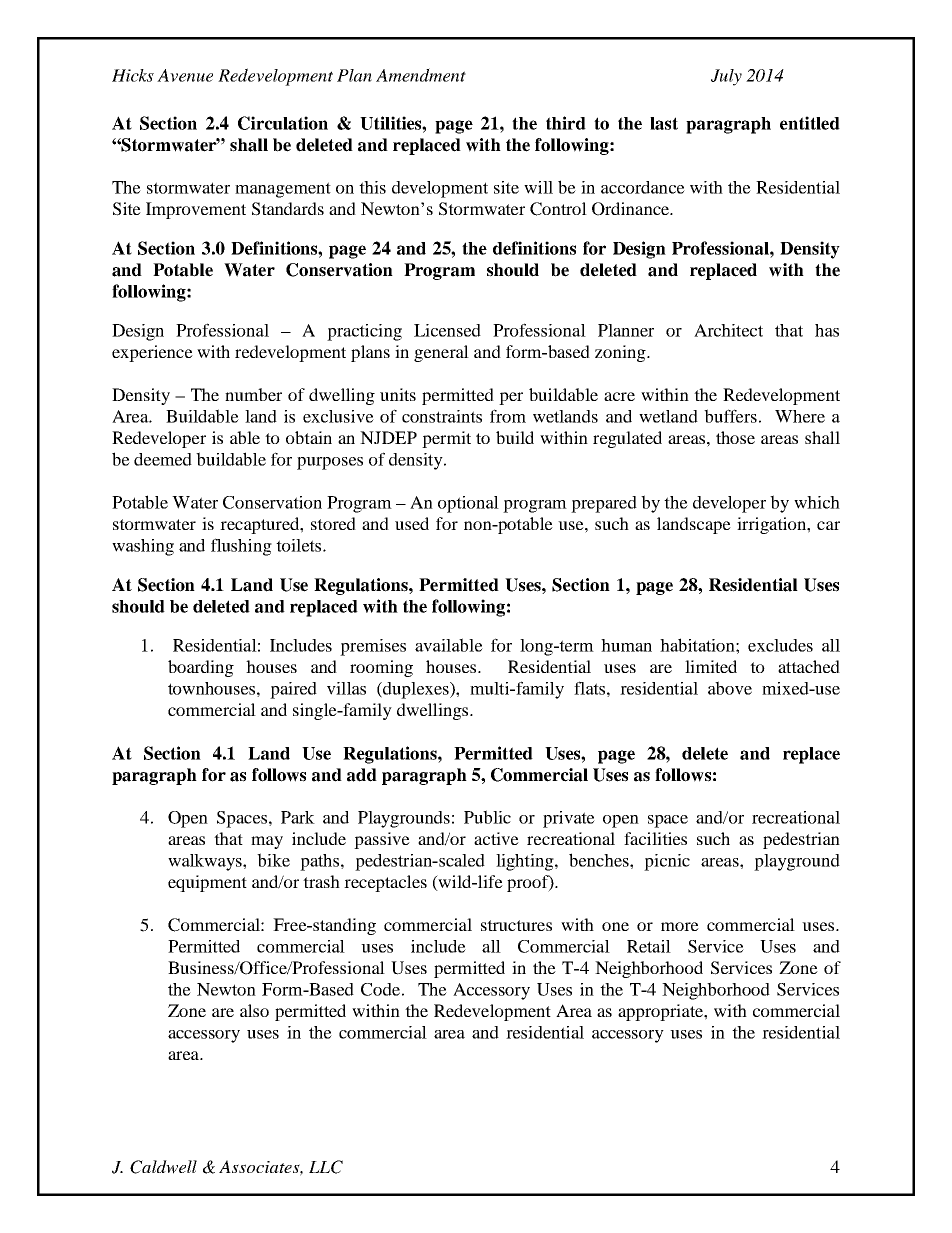 The image size is (952, 1233). I want to click on facilities, so click(655, 838).
